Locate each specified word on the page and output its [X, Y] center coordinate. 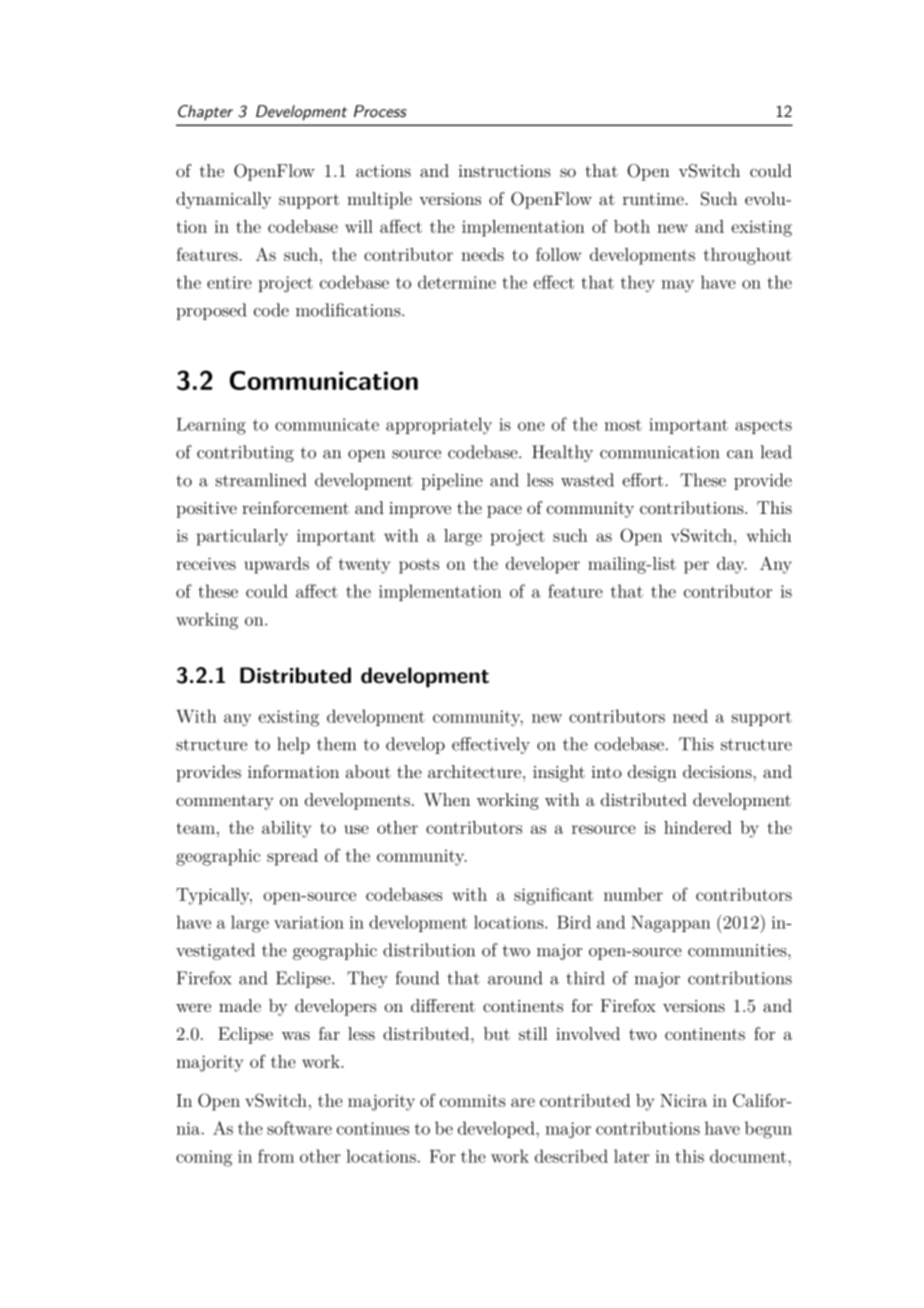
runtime [654, 199]
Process [380, 111]
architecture [476, 771]
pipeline [452, 481]
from [276, 1156]
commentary [225, 802]
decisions [718, 771]
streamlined [261, 480]
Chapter [205, 113]
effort [644, 480]
